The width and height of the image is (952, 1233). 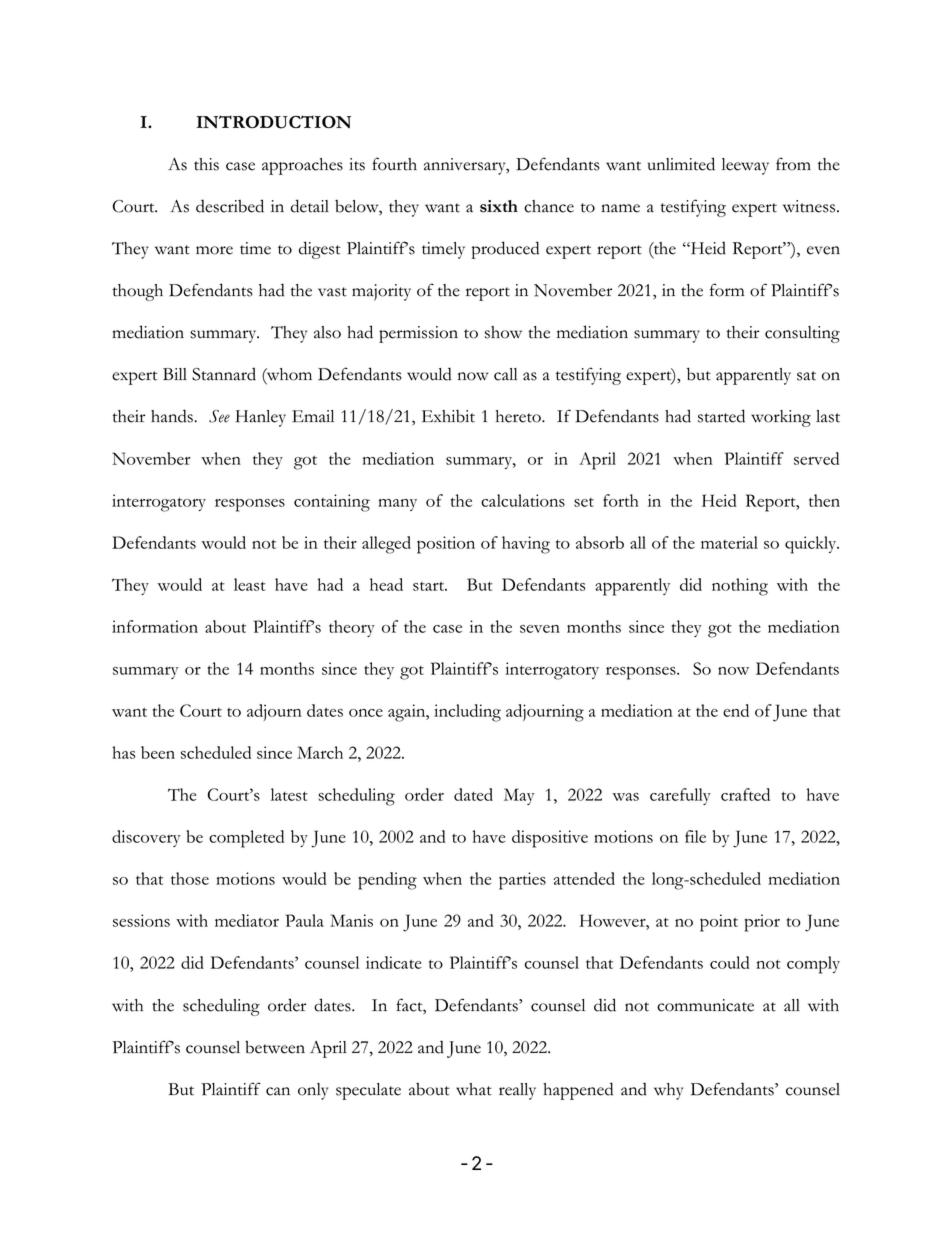 What do you see at coordinates (275, 1047) in the image?
I see `between` at bounding box center [275, 1047].
